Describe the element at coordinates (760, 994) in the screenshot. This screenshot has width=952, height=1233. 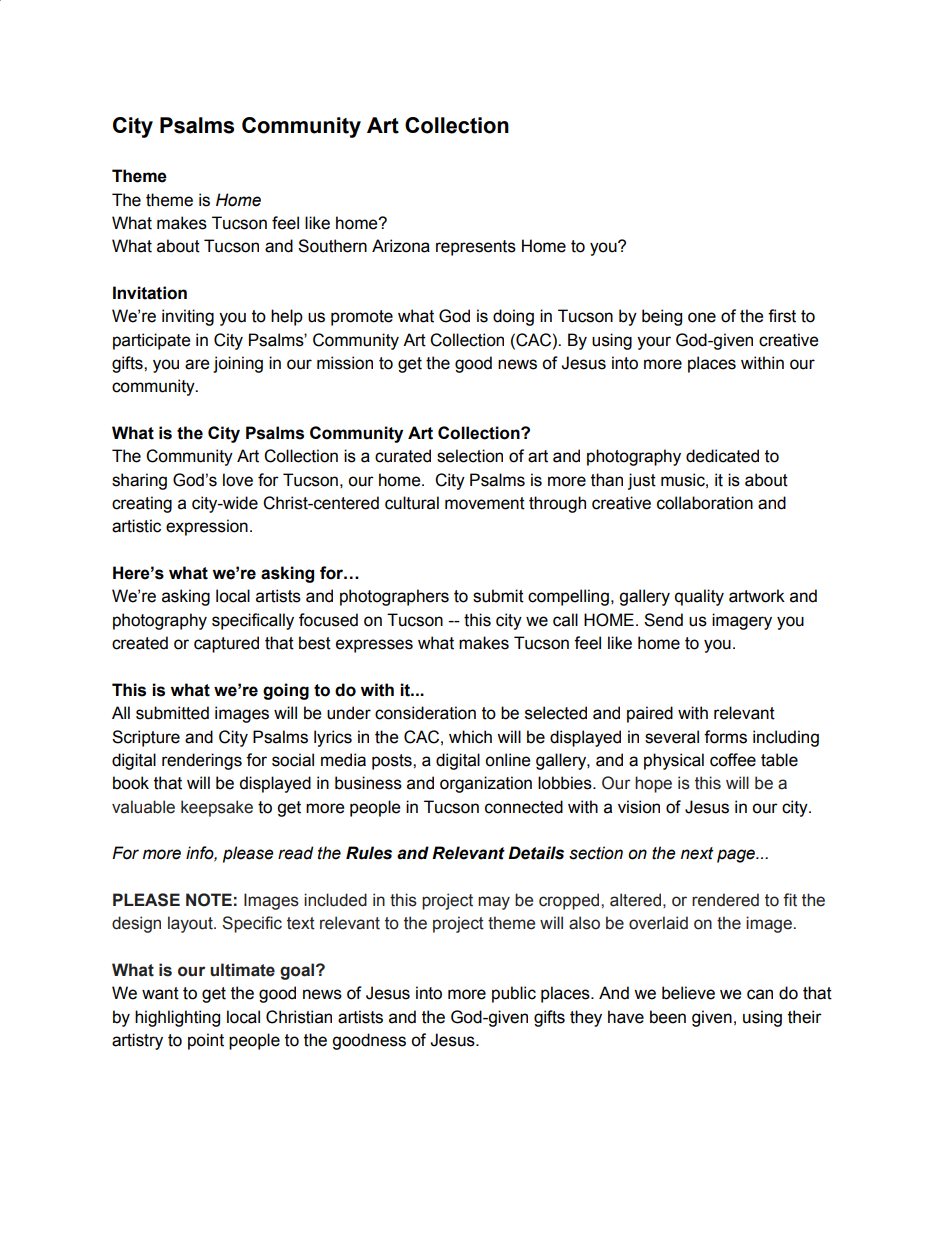
I see `can` at that location.
